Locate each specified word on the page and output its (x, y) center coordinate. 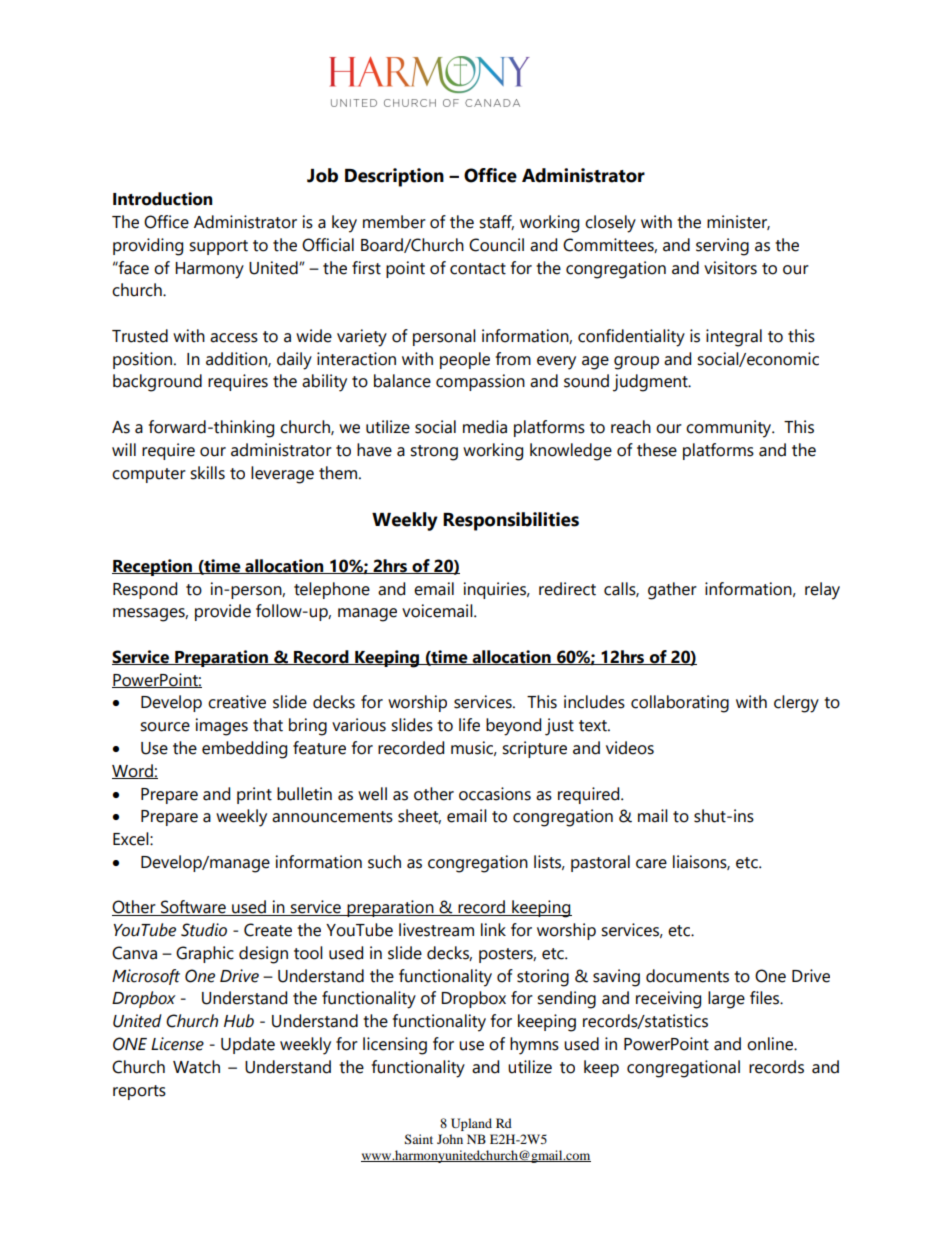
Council (496, 245)
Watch (196, 1067)
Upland (471, 1124)
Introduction (162, 199)
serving (722, 247)
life (469, 725)
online (771, 1044)
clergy (796, 704)
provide (223, 612)
